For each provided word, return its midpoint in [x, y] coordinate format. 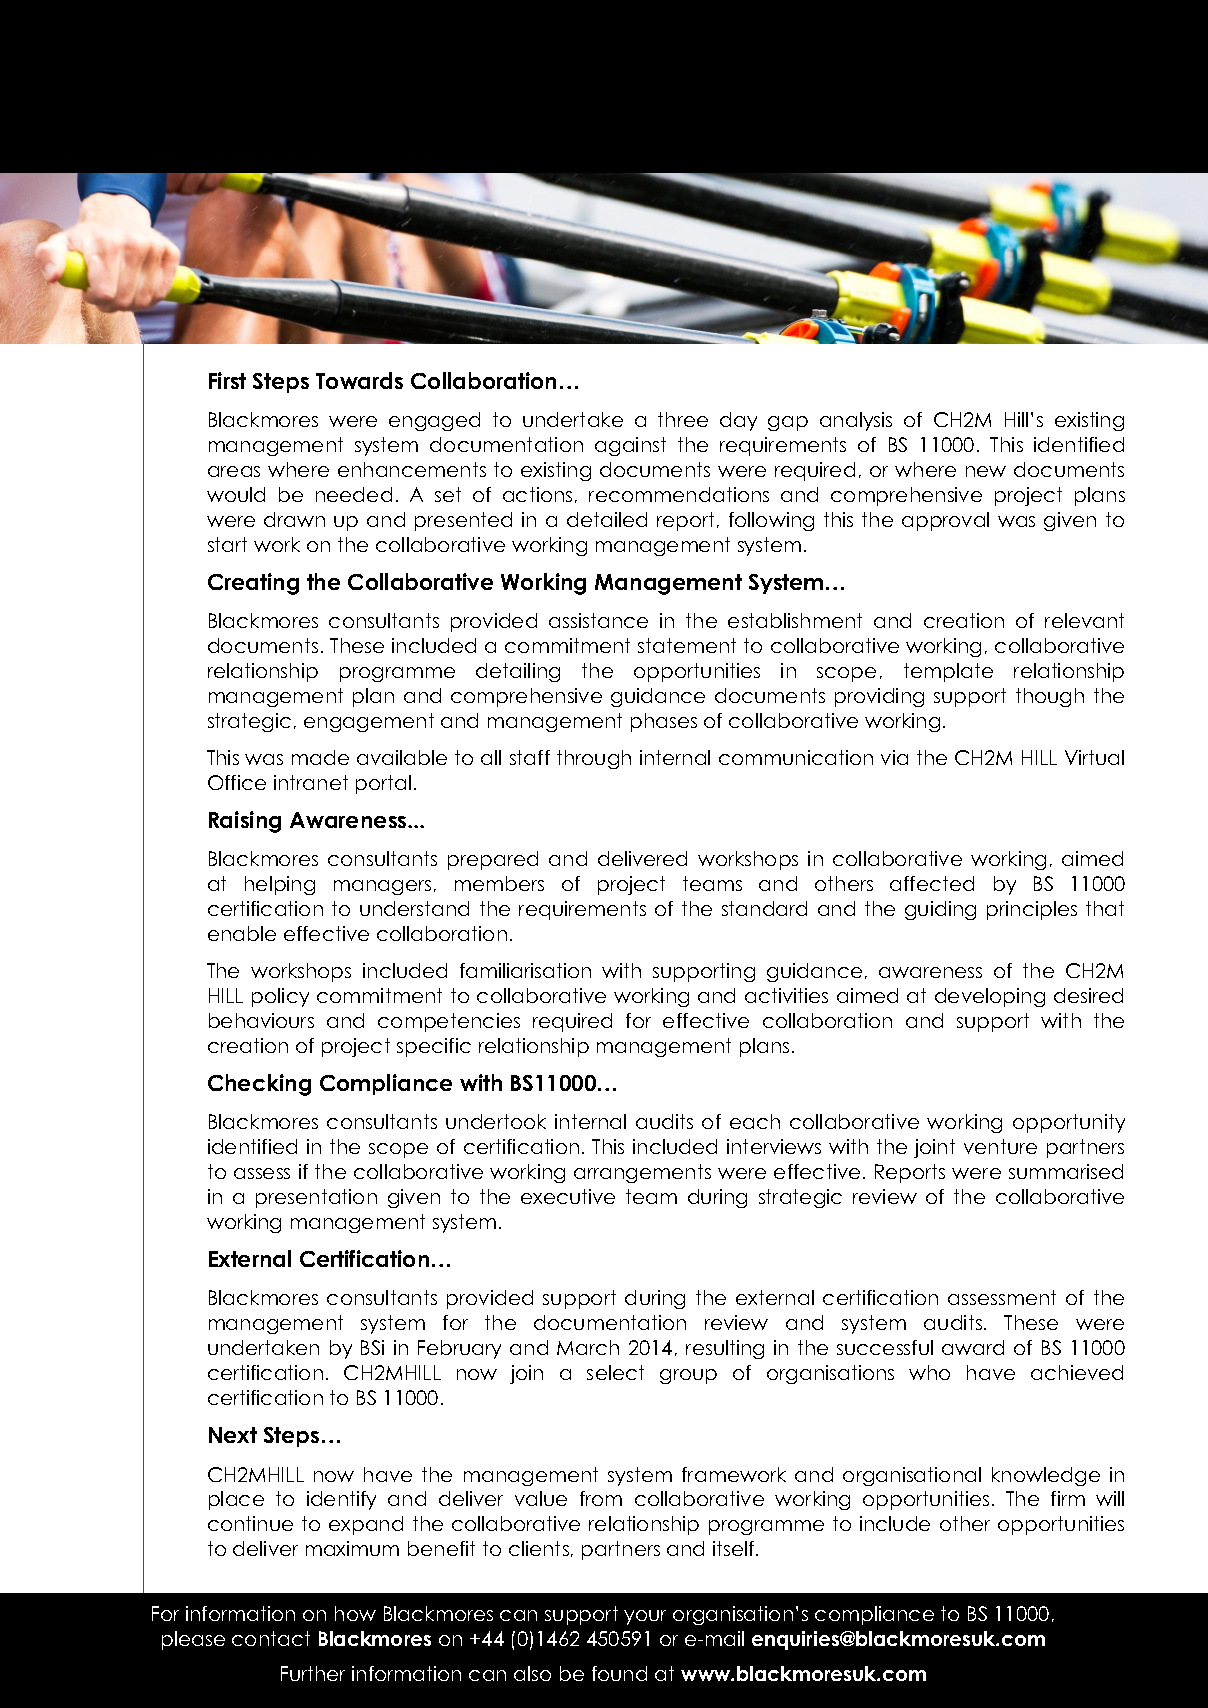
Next [233, 1435]
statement [687, 645]
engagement [369, 722]
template [948, 672]
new [986, 471]
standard [764, 908]
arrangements [642, 1173]
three [683, 419]
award [973, 1347]
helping [280, 885]
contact [271, 1638]
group [688, 1376]
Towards [359, 380]
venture [1000, 1146]
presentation [316, 1198]
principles [1032, 910]
